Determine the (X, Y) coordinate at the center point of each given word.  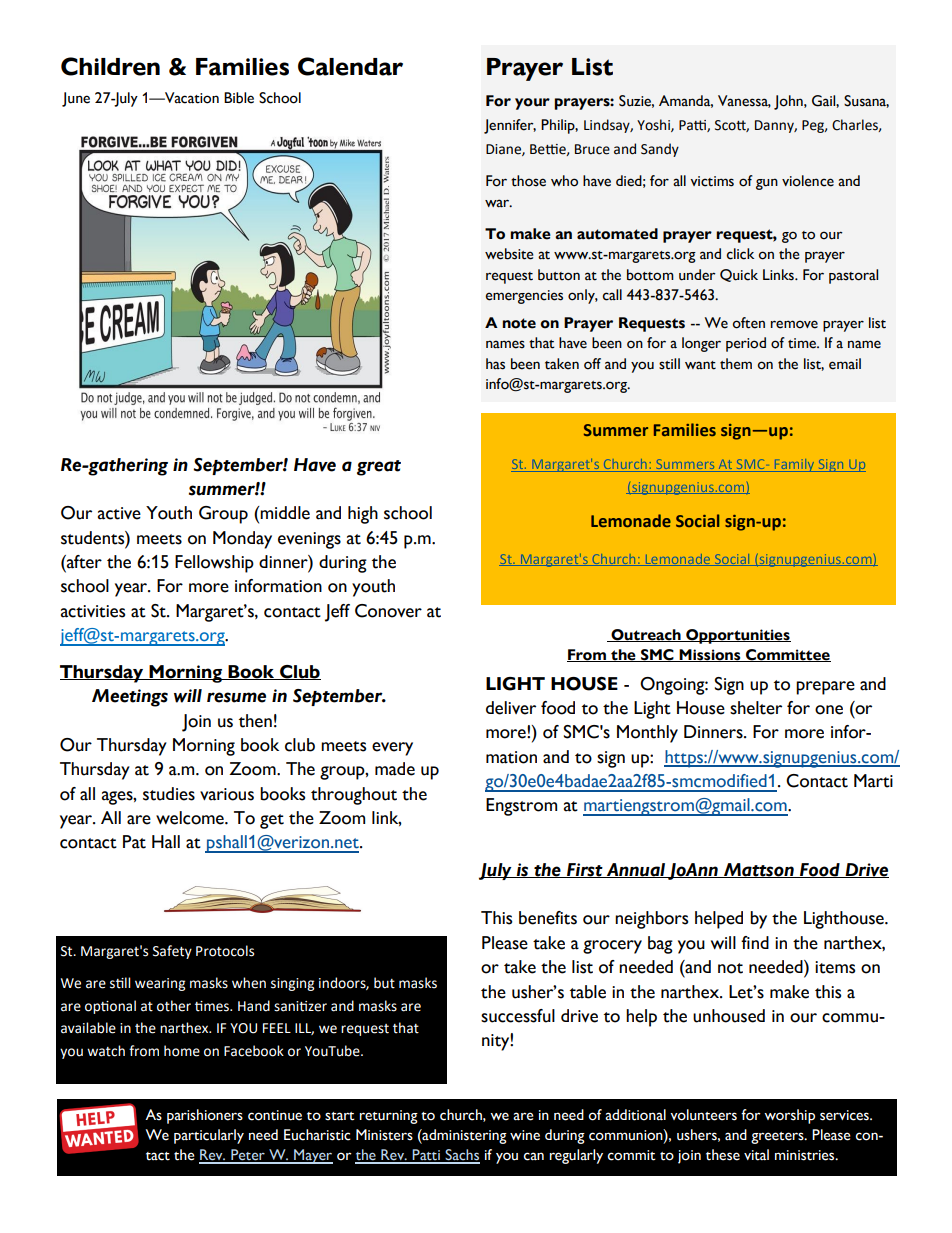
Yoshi (654, 125)
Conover (388, 611)
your (532, 104)
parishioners (205, 1116)
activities (93, 611)
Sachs (461, 1156)
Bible (239, 98)
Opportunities (737, 636)
